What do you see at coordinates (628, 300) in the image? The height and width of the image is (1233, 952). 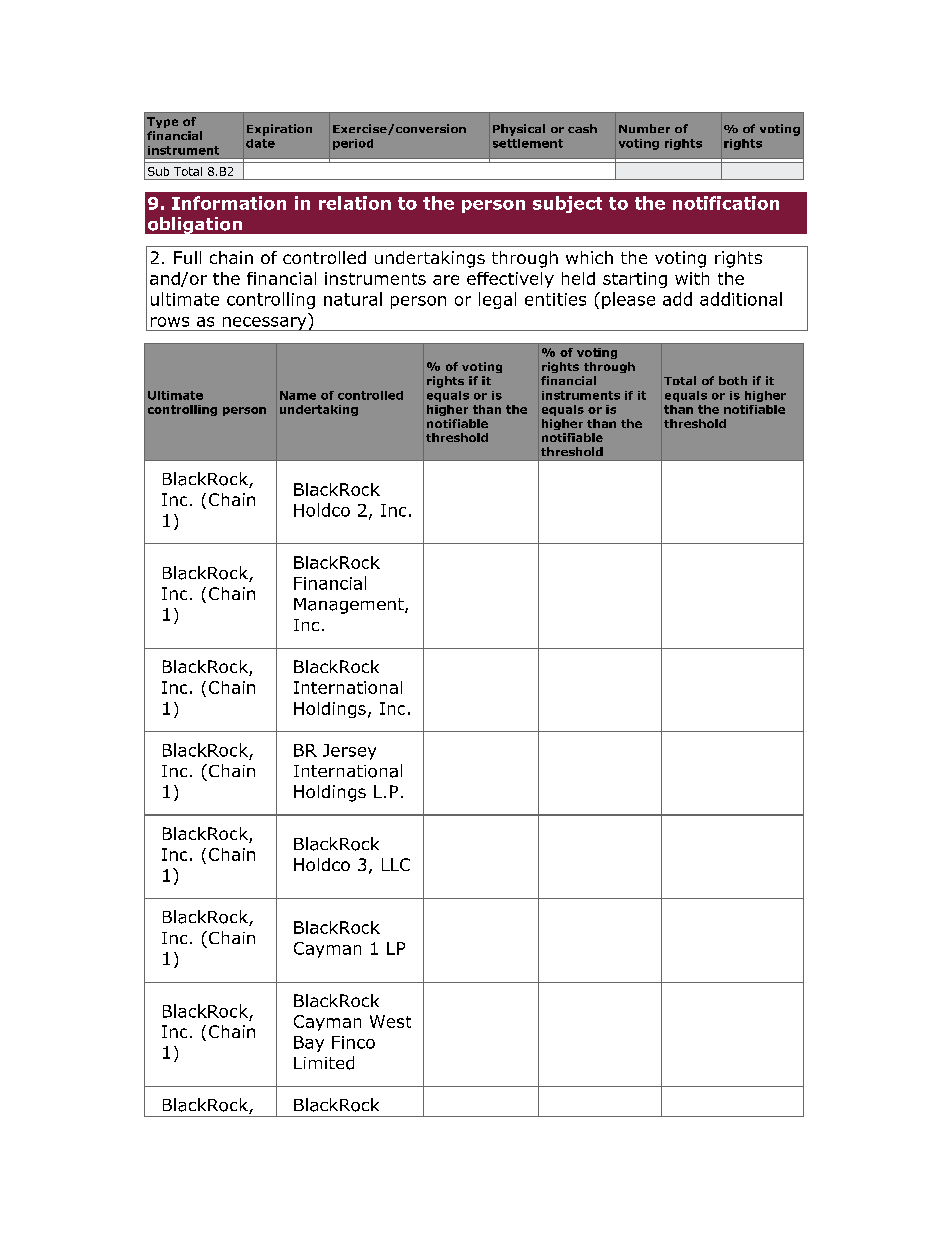 I see `please` at bounding box center [628, 300].
